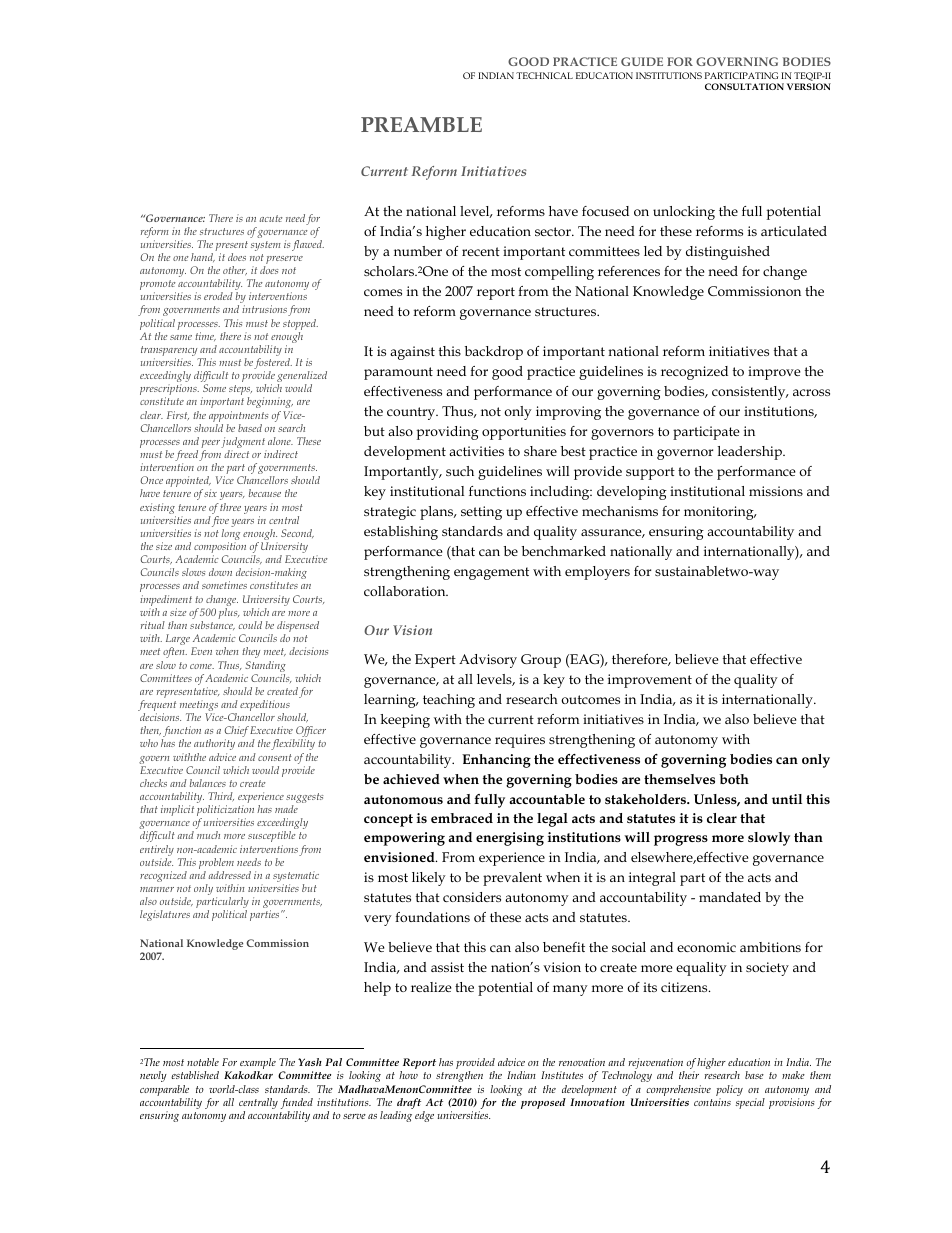  What do you see at coordinates (208, 835) in the page?
I see `much` at bounding box center [208, 835].
